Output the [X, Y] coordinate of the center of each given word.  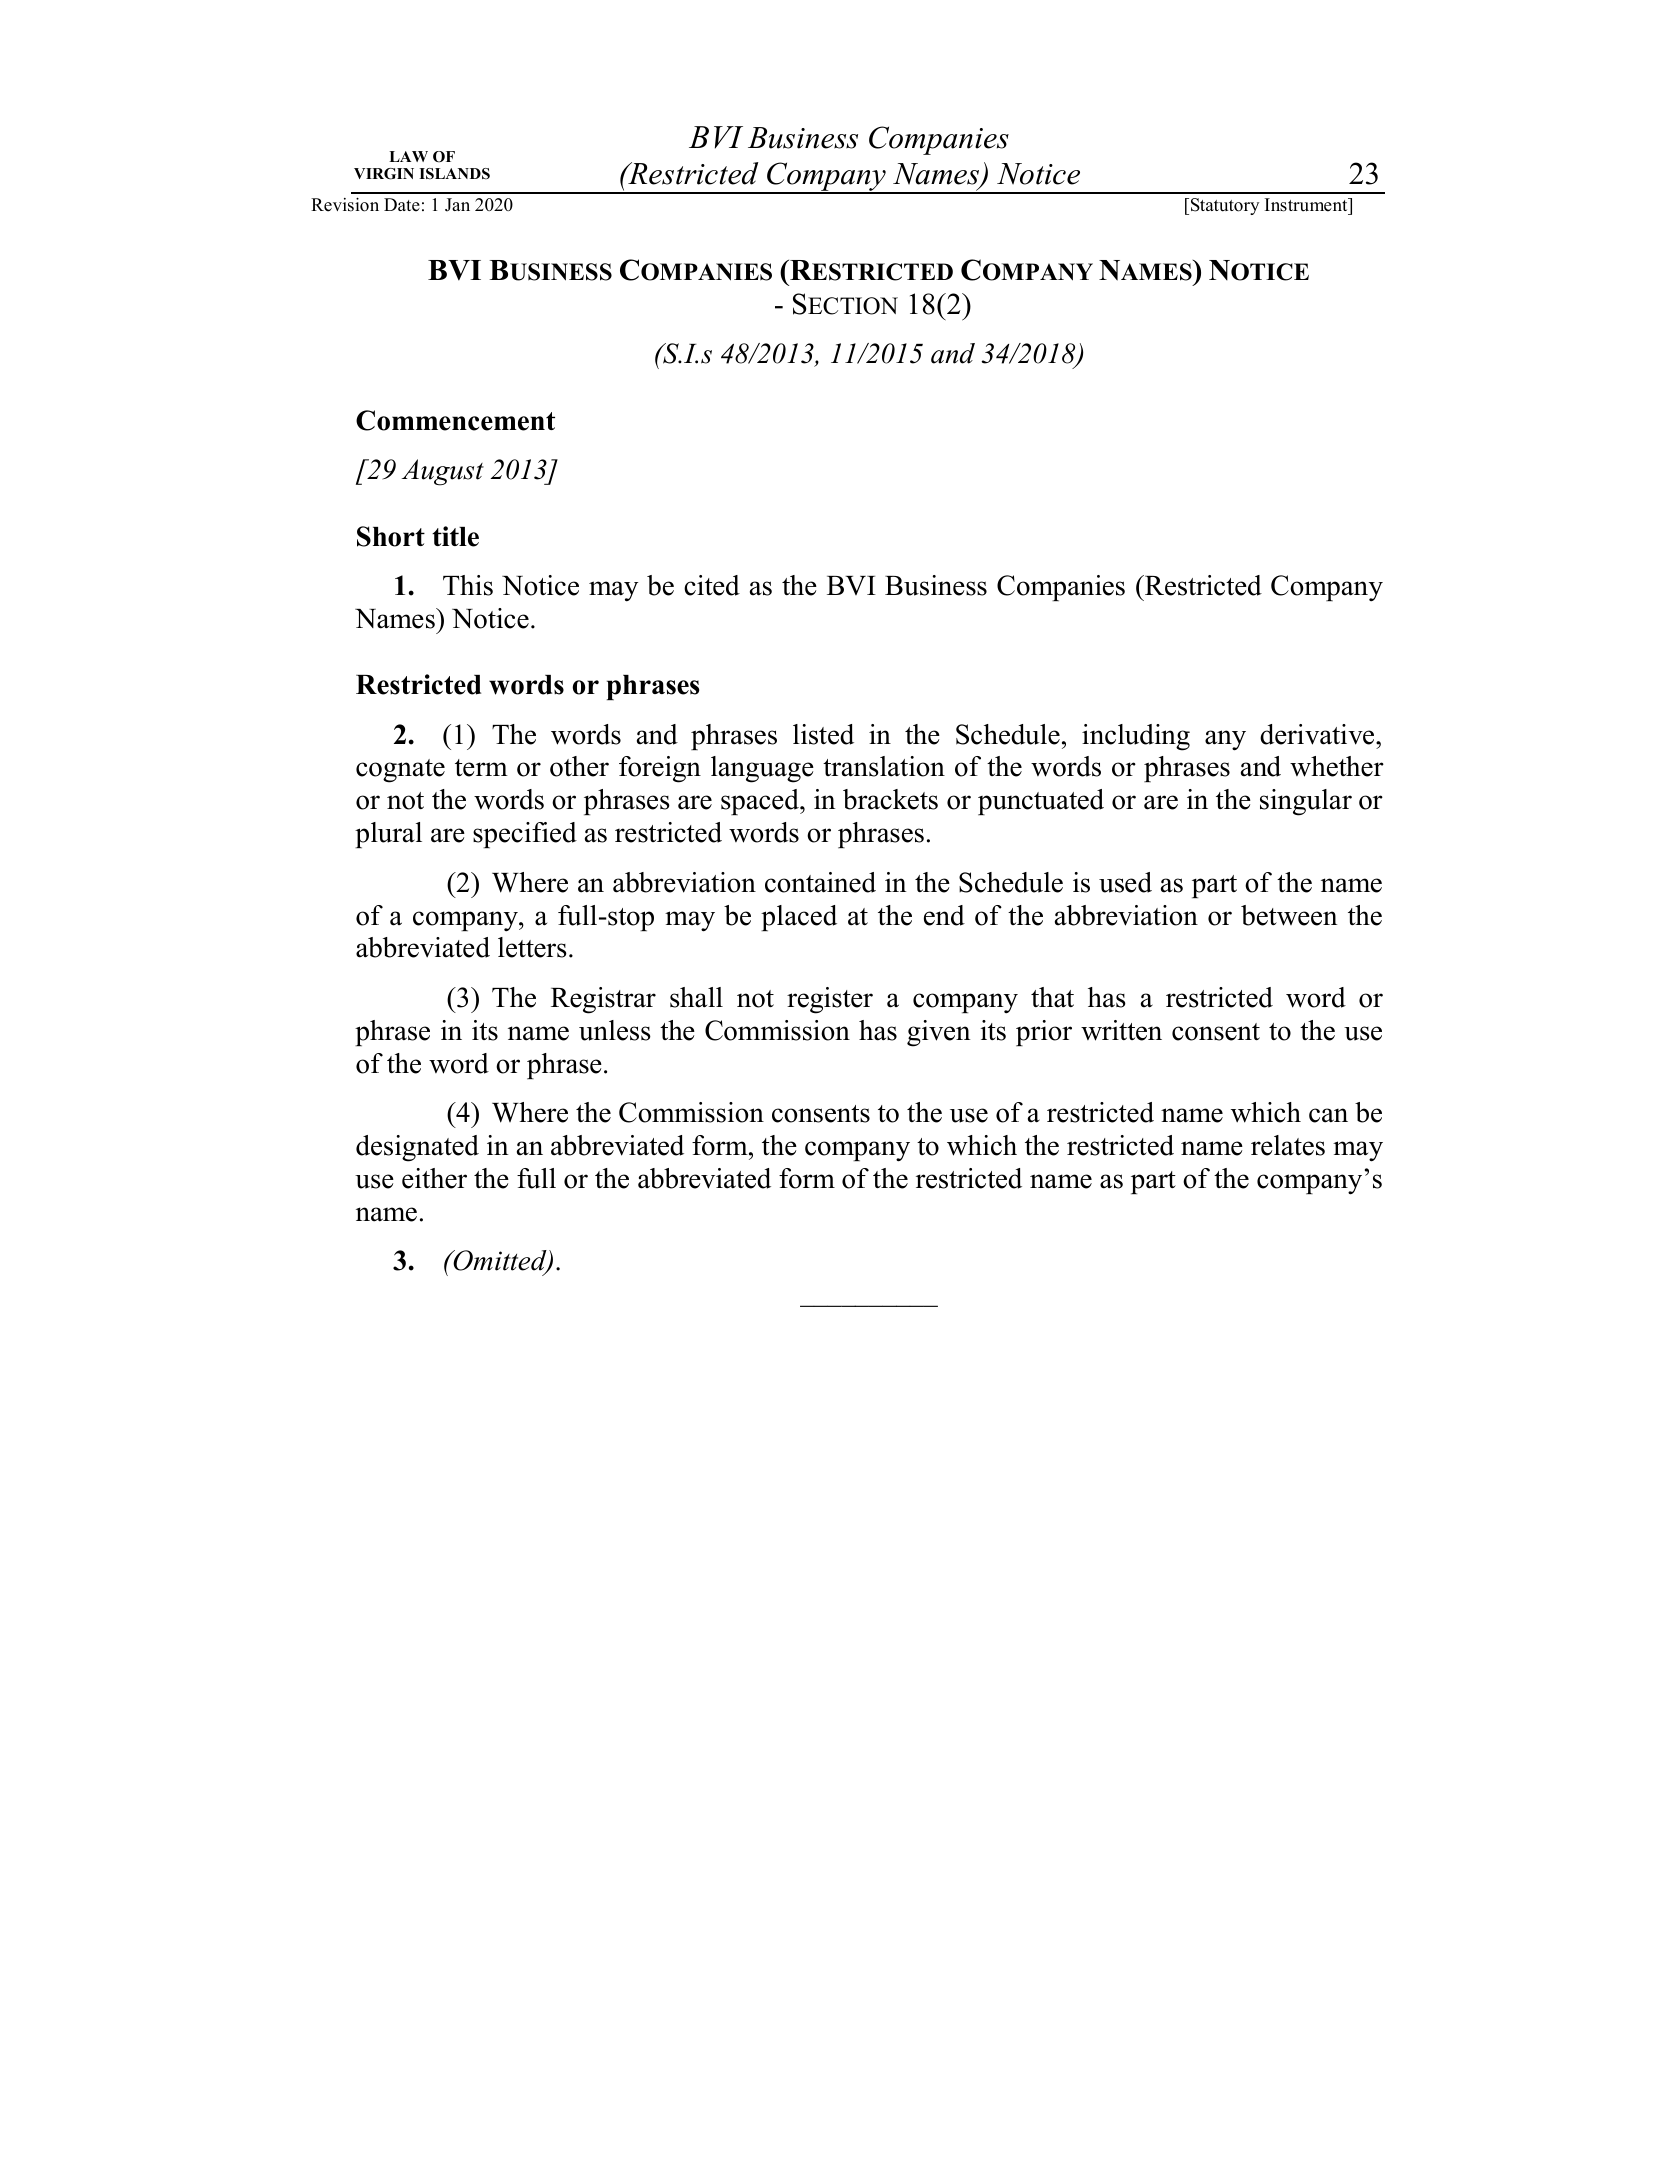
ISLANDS [454, 174]
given [938, 1033]
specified [525, 835]
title [455, 536]
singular [1306, 802]
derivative [1318, 734]
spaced [761, 802]
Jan [457, 205]
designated [417, 1148]
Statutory [1225, 206]
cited [712, 585]
